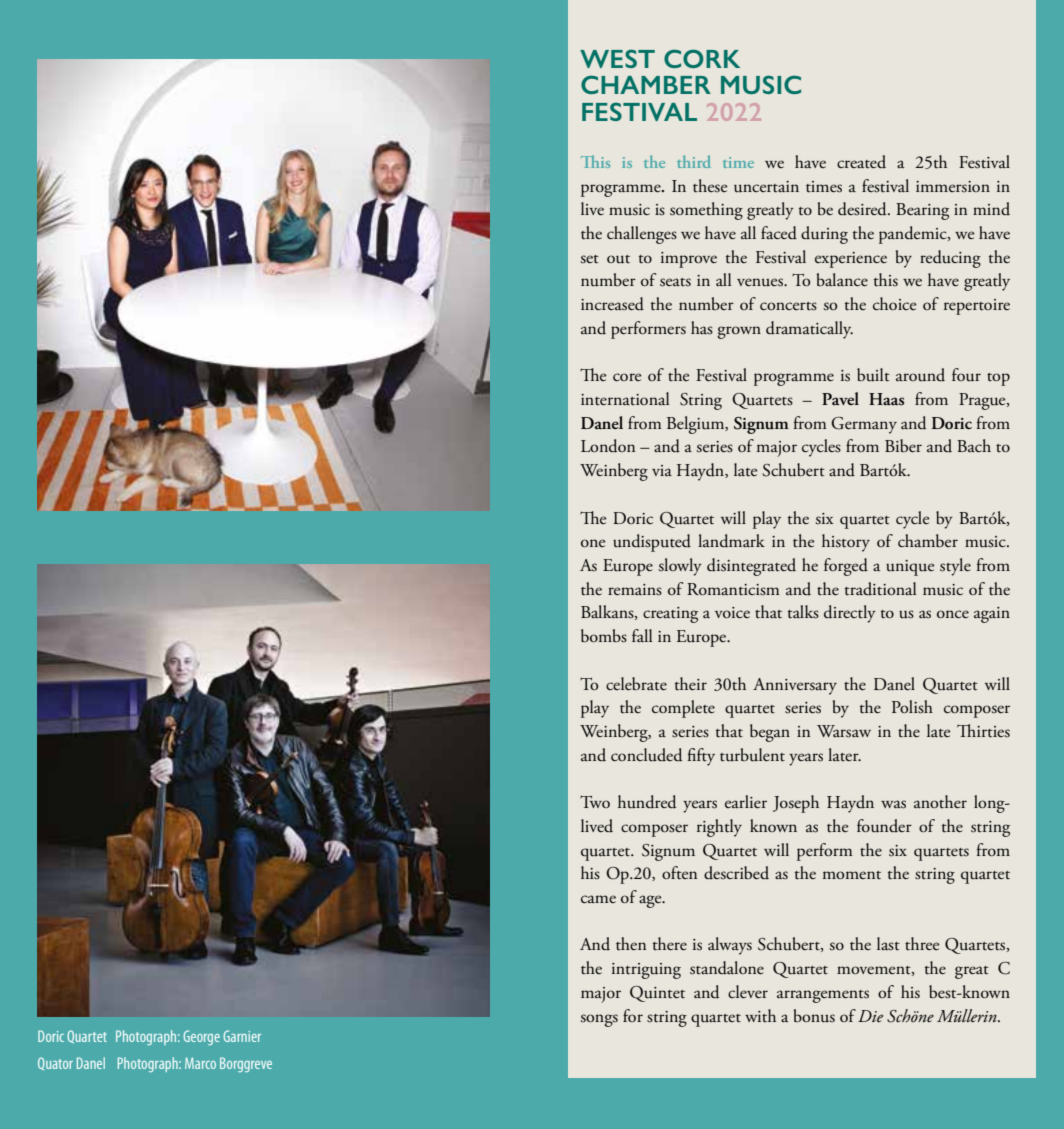 The height and width of the screenshot is (1129, 1064). Describe the element at coordinates (910, 568) in the screenshot. I see `unique` at that location.
